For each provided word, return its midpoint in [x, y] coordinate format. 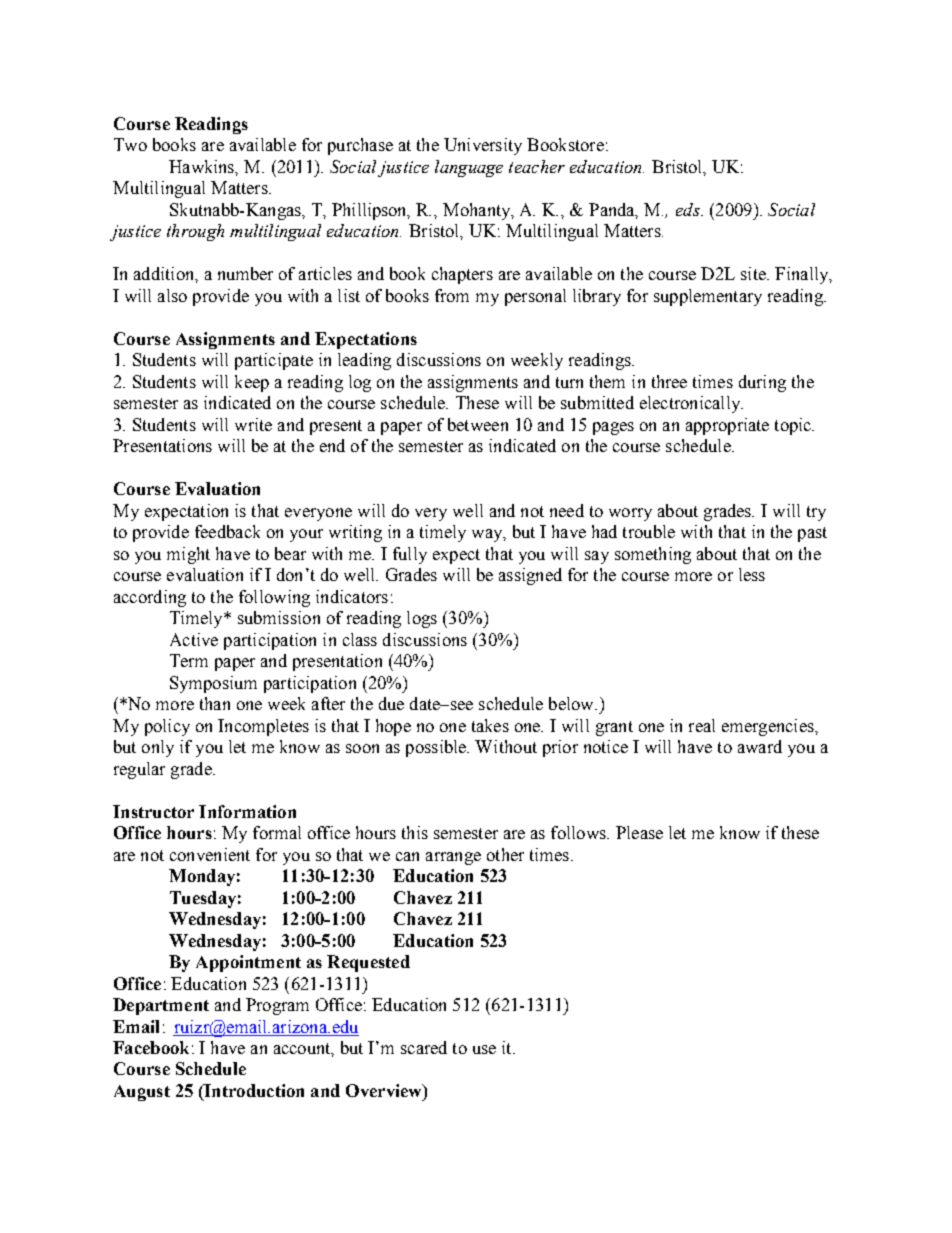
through [195, 232]
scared [424, 1047]
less [752, 574]
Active [194, 639]
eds [689, 209]
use [484, 1049]
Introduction [253, 1090]
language [469, 168]
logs [422, 619]
